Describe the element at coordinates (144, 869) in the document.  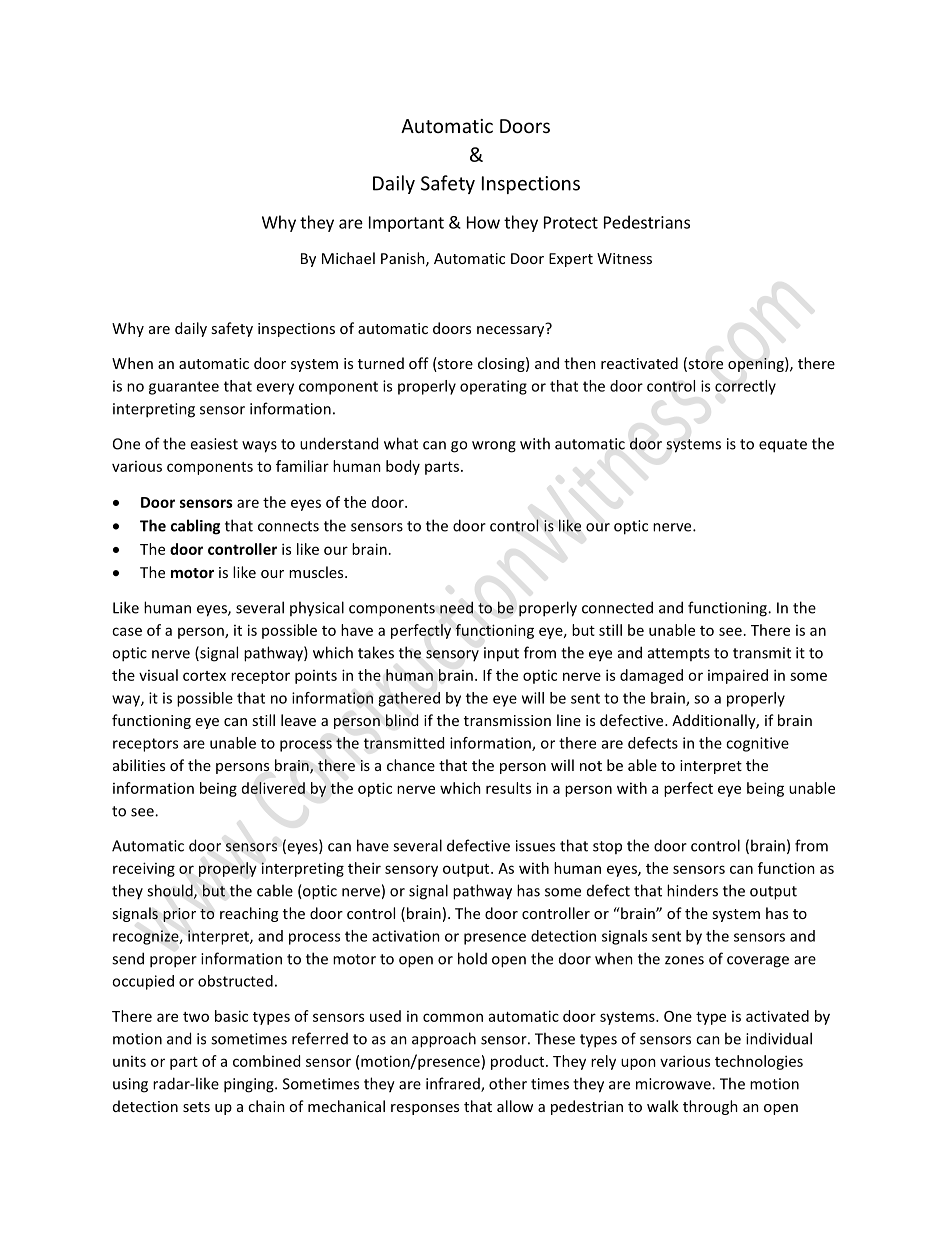
I see `receiving` at that location.
